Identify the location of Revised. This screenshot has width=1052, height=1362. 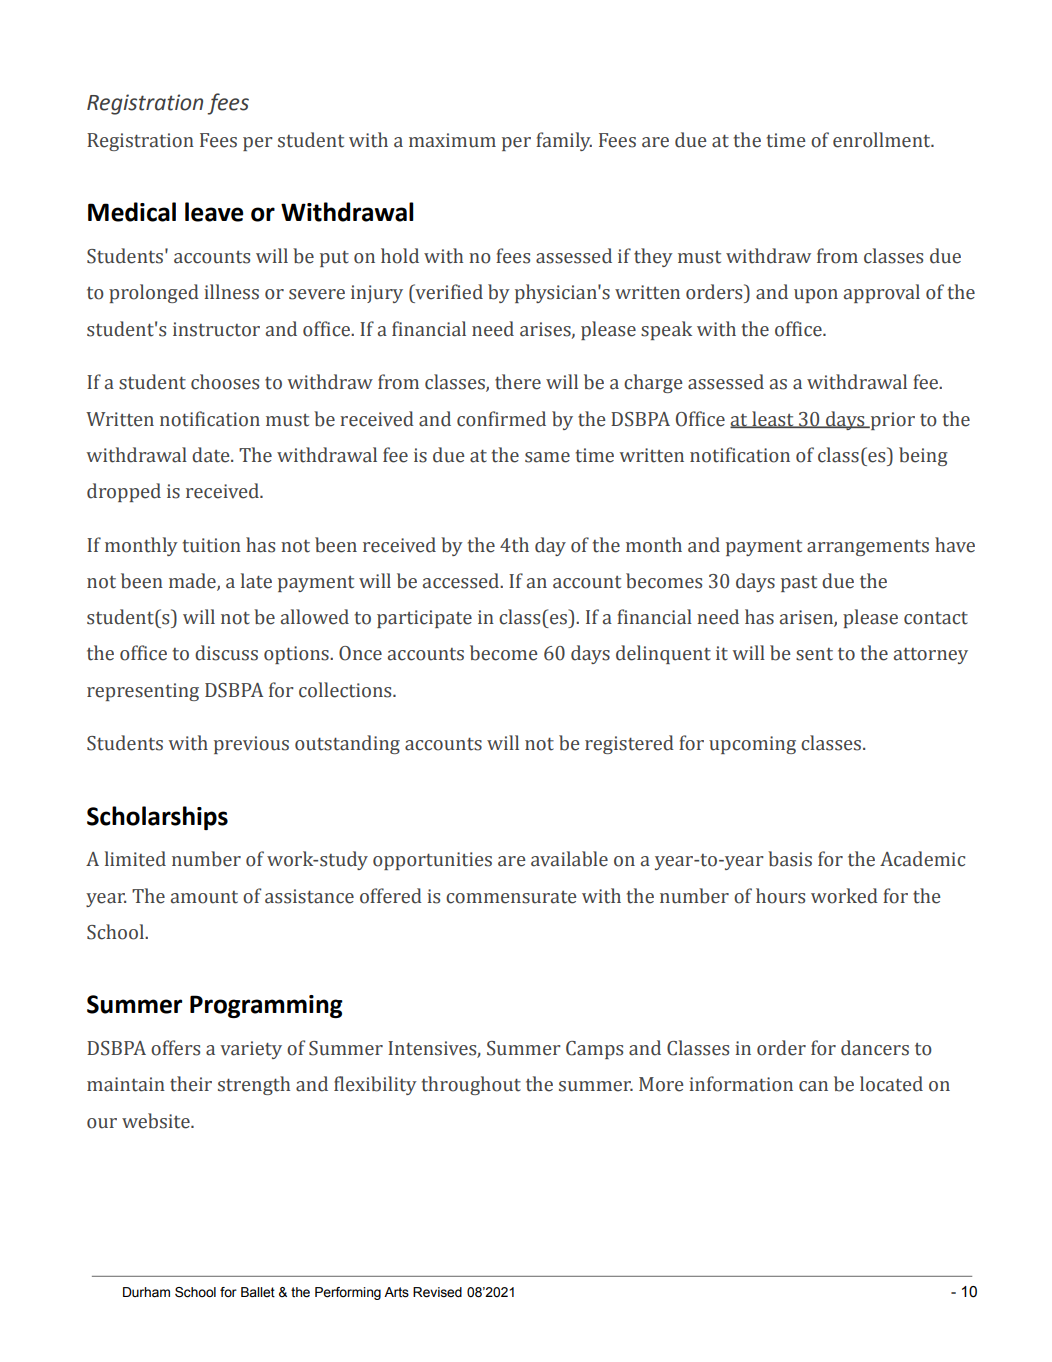
(437, 1292).
